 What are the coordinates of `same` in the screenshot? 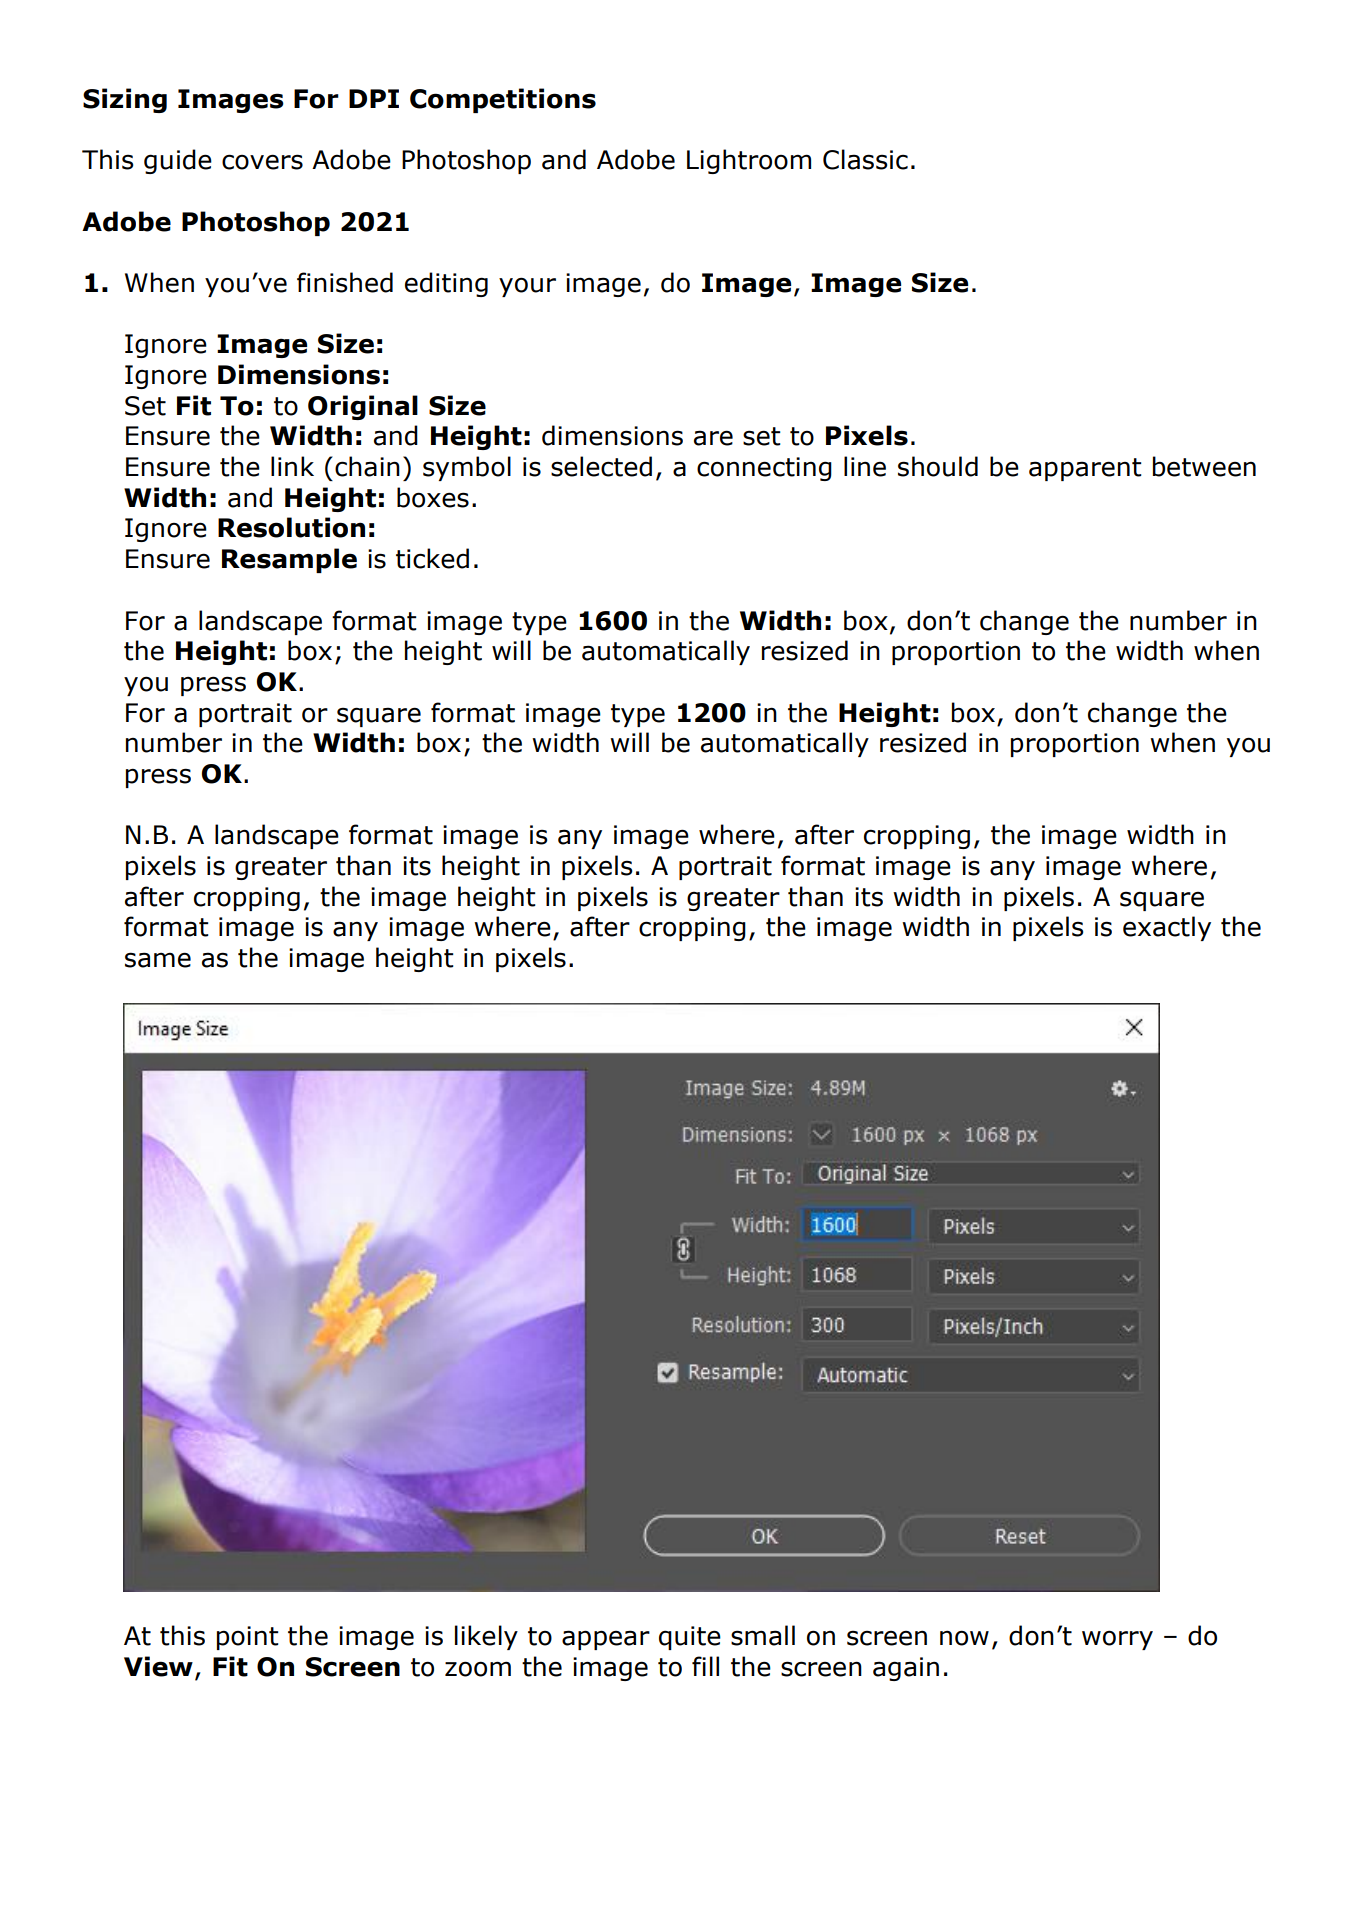 It's located at (158, 960).
